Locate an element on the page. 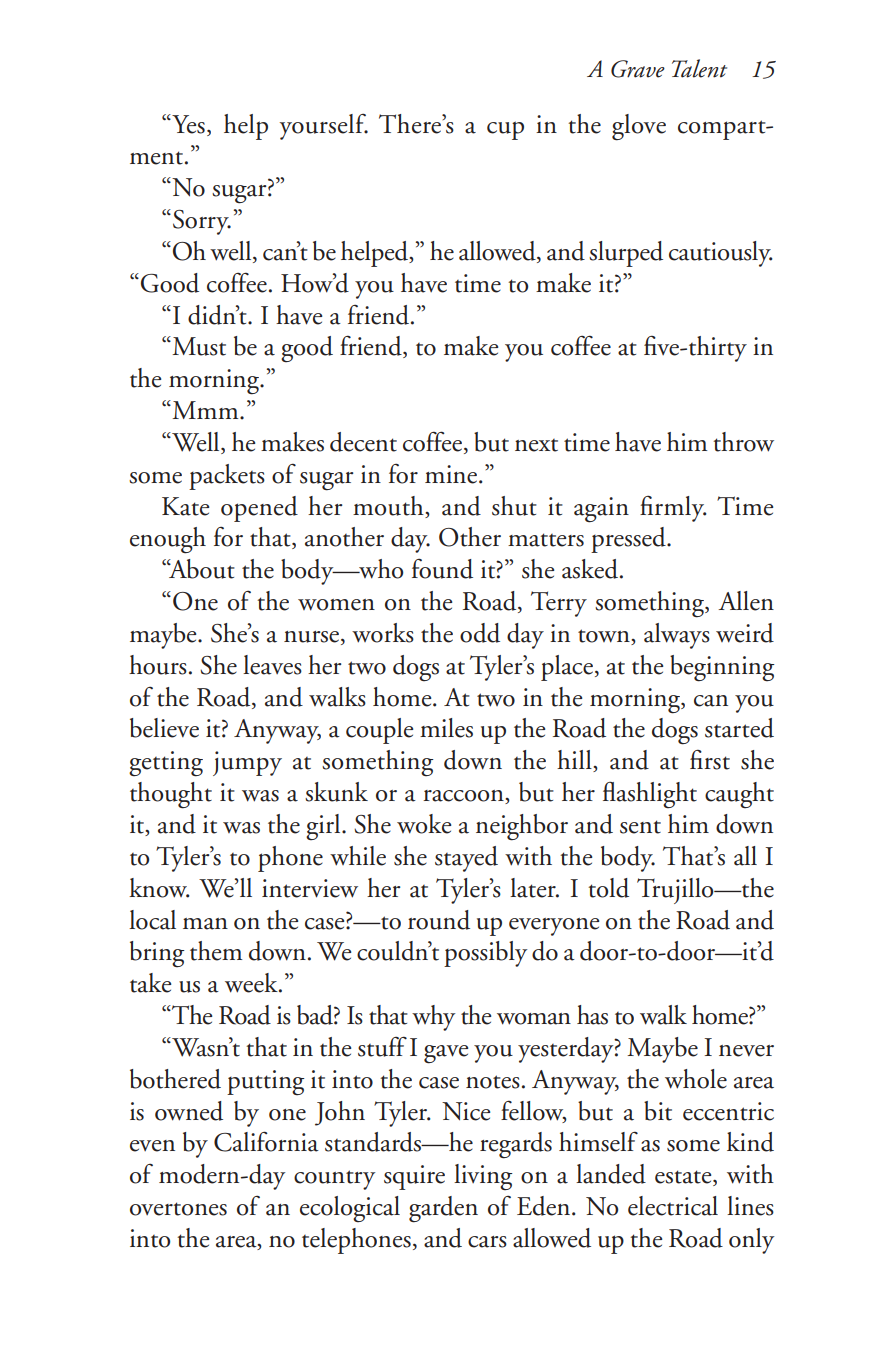 The image size is (887, 1372). cup is located at coordinates (505, 130).
